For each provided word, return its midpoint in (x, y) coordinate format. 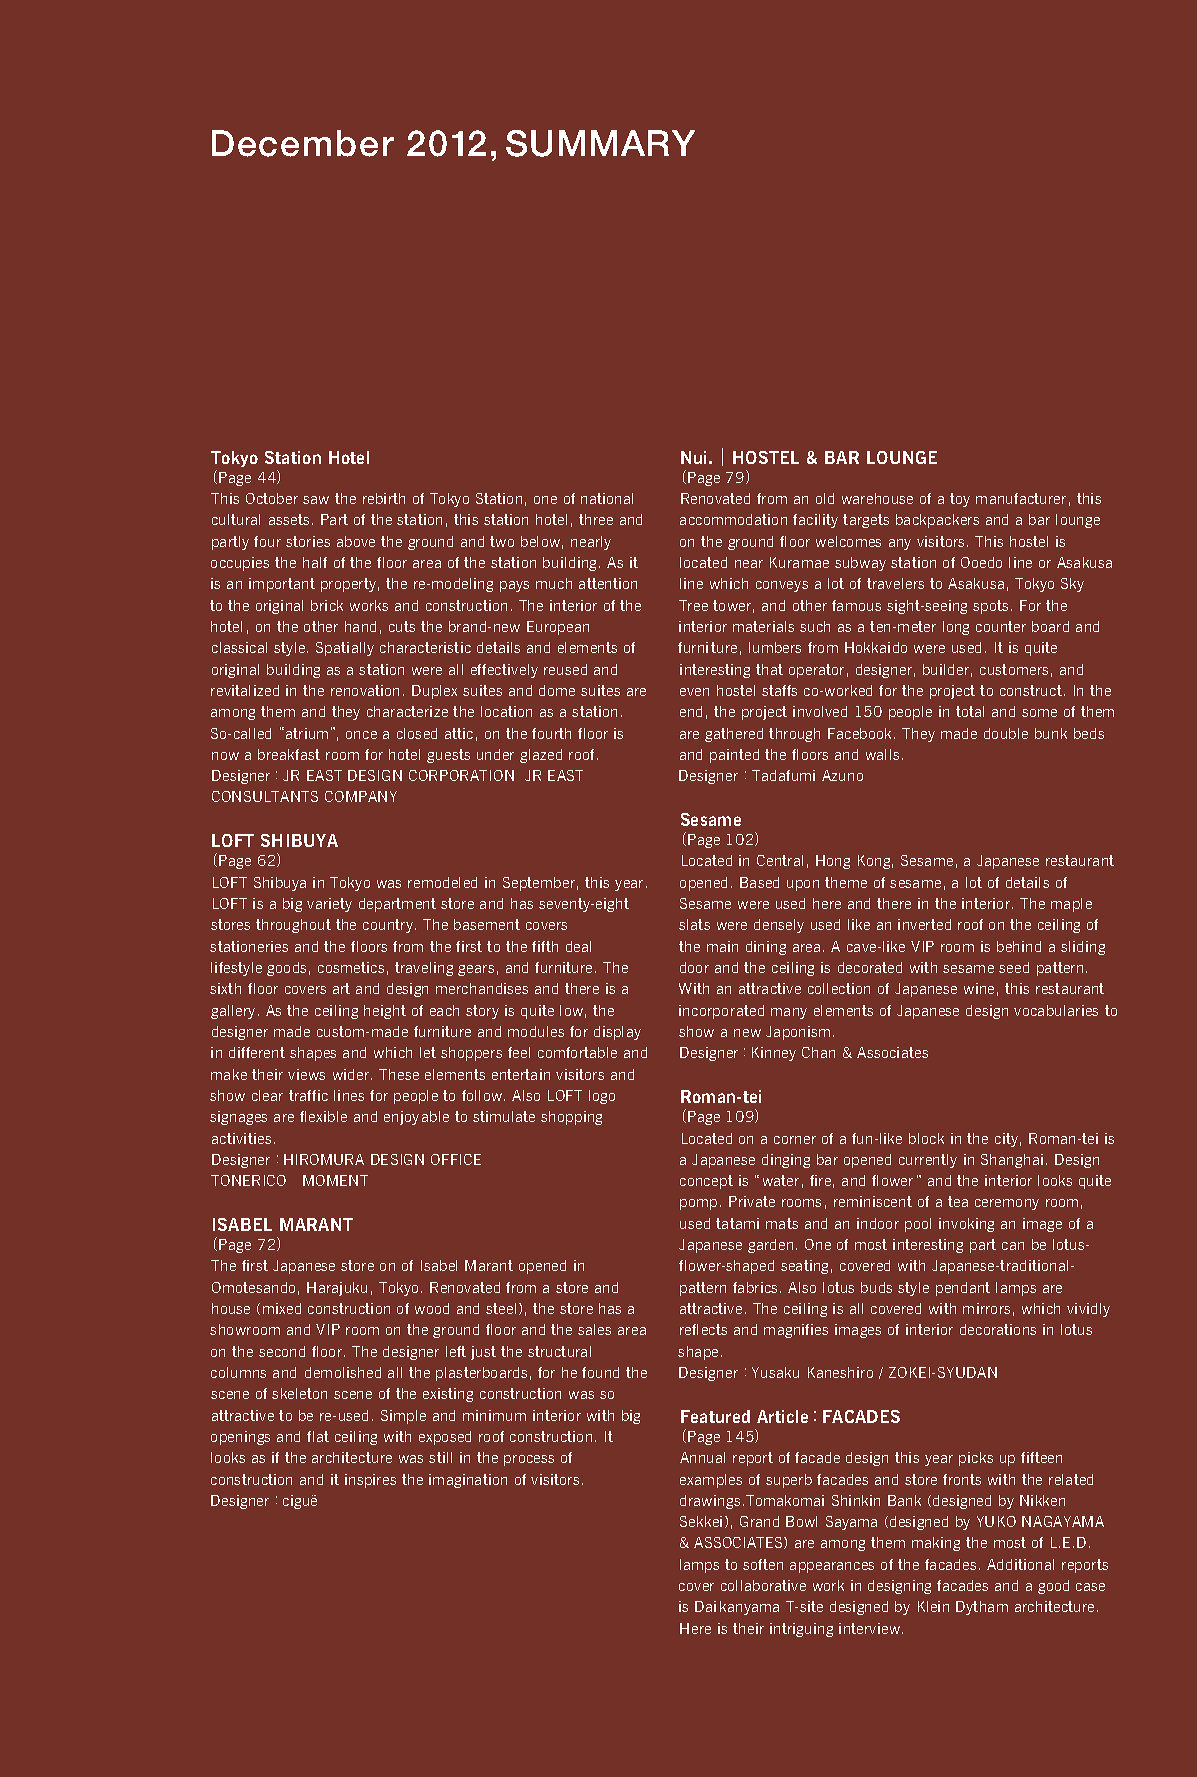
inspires (370, 1481)
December (303, 143)
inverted (924, 924)
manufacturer (1021, 498)
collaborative (763, 1585)
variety (329, 905)
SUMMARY (600, 143)
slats (694, 924)
